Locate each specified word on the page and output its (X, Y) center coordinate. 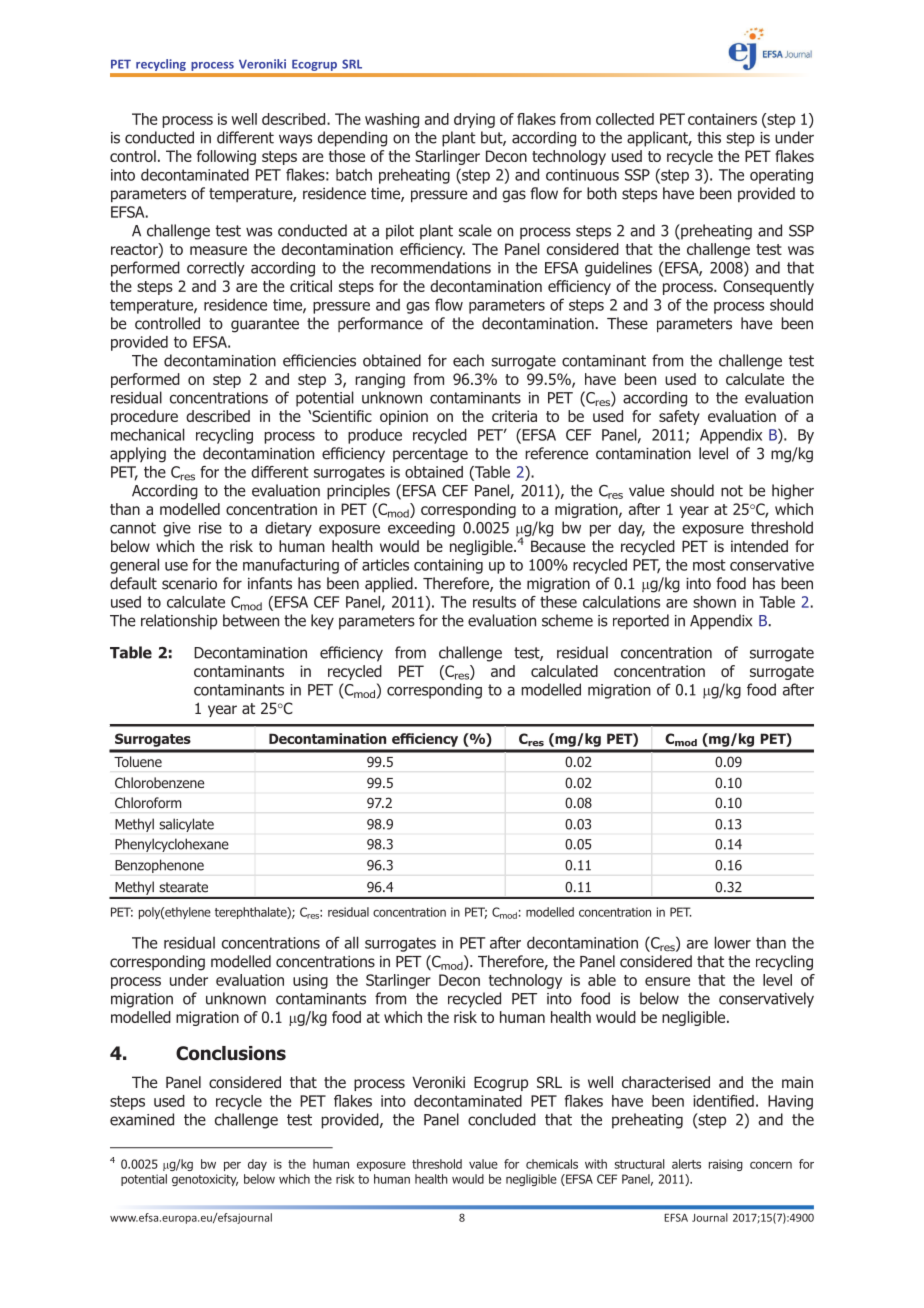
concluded (502, 1119)
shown (714, 602)
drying (474, 120)
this (709, 137)
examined (142, 1119)
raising (726, 1165)
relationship (179, 622)
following (226, 157)
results (494, 602)
